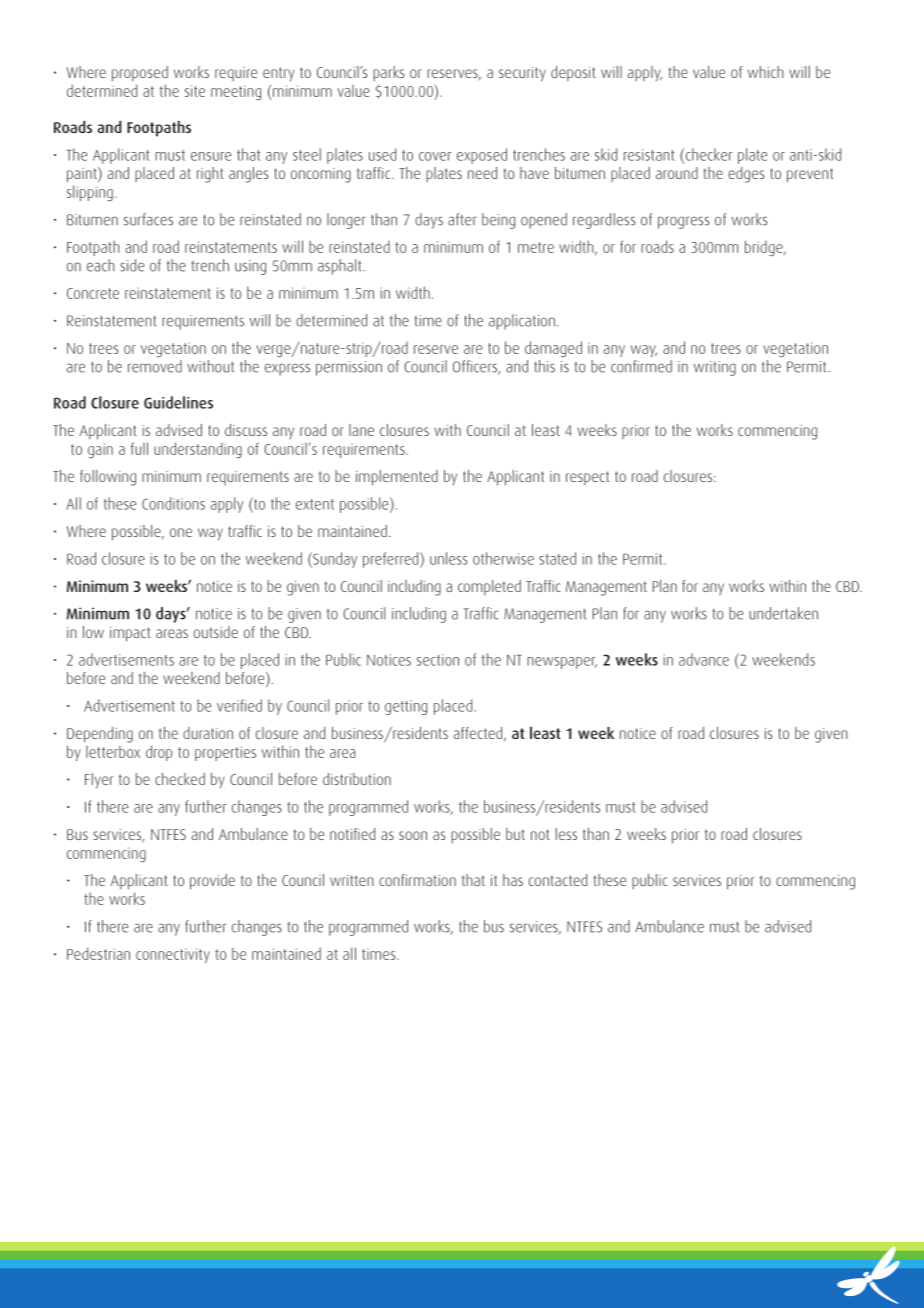  What do you see at coordinates (766, 72) in the image?
I see `which` at bounding box center [766, 72].
